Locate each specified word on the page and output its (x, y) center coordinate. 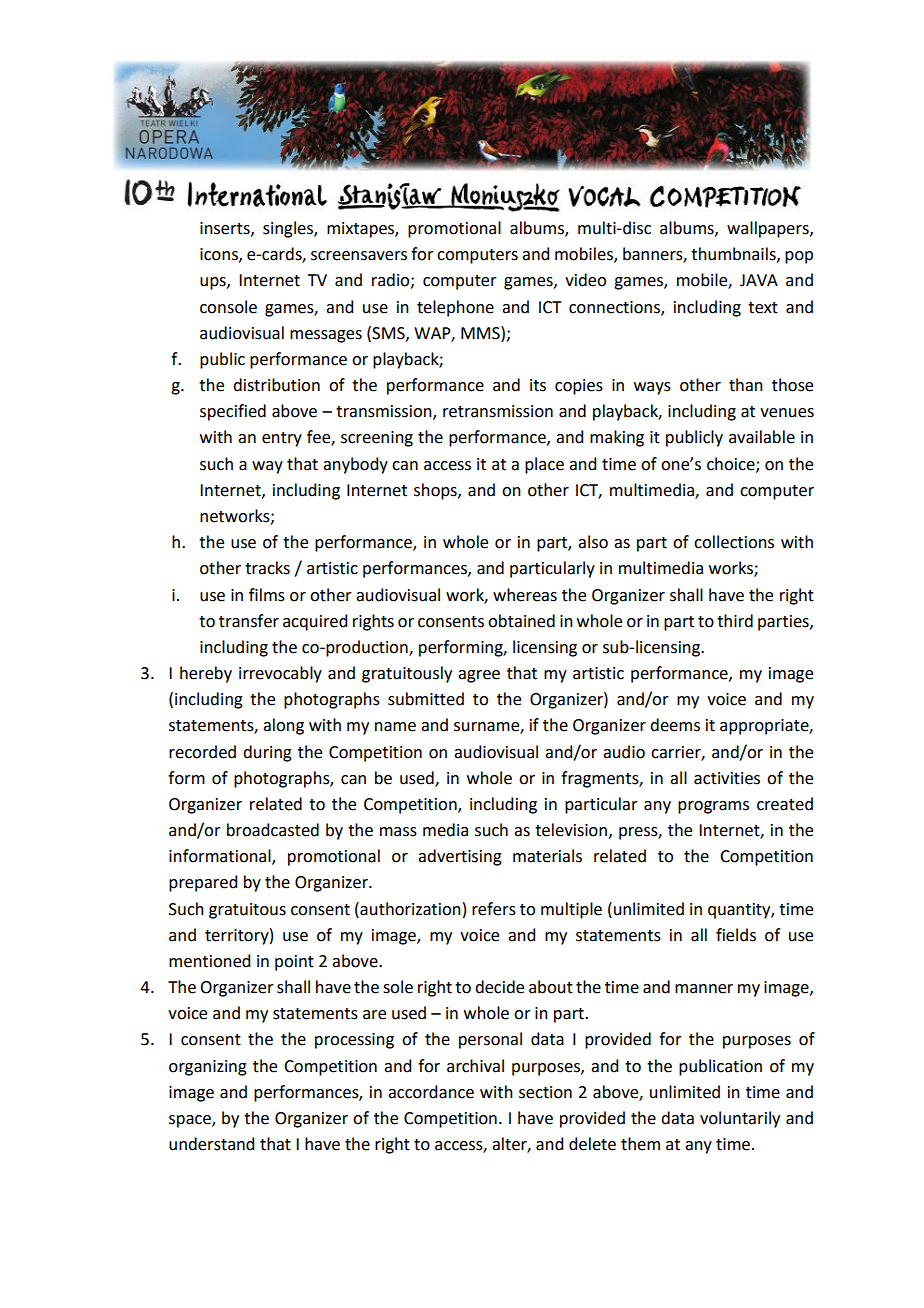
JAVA (759, 280)
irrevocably (280, 674)
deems (675, 725)
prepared (203, 883)
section (545, 1092)
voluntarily (740, 1119)
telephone (455, 308)
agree (479, 676)
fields (736, 935)
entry (282, 439)
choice (732, 464)
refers (494, 909)
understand (211, 1144)
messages (326, 336)
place (544, 465)
